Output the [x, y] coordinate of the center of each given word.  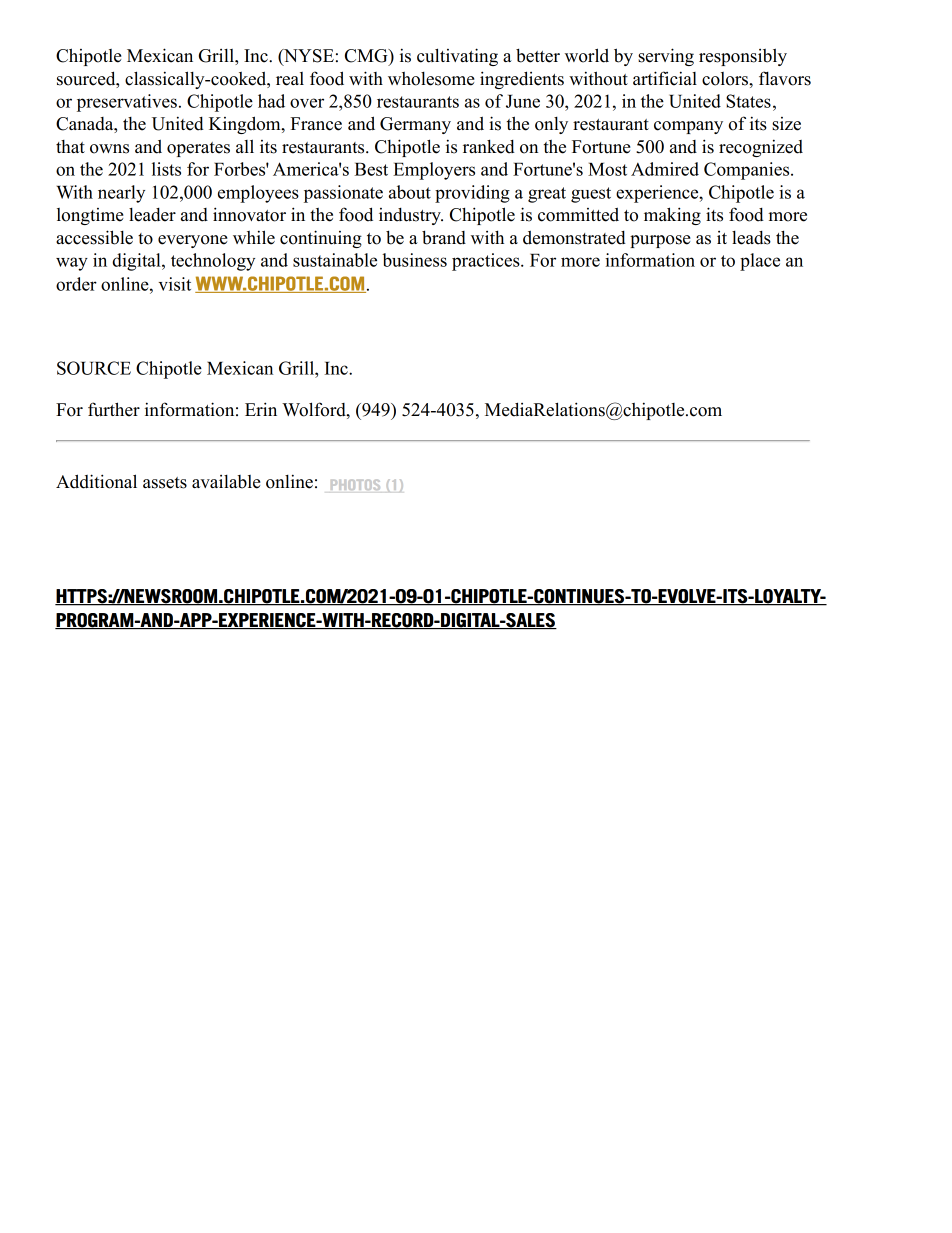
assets [165, 483]
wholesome [431, 79]
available [226, 482]
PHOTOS [355, 484]
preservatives [127, 103]
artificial [665, 78]
